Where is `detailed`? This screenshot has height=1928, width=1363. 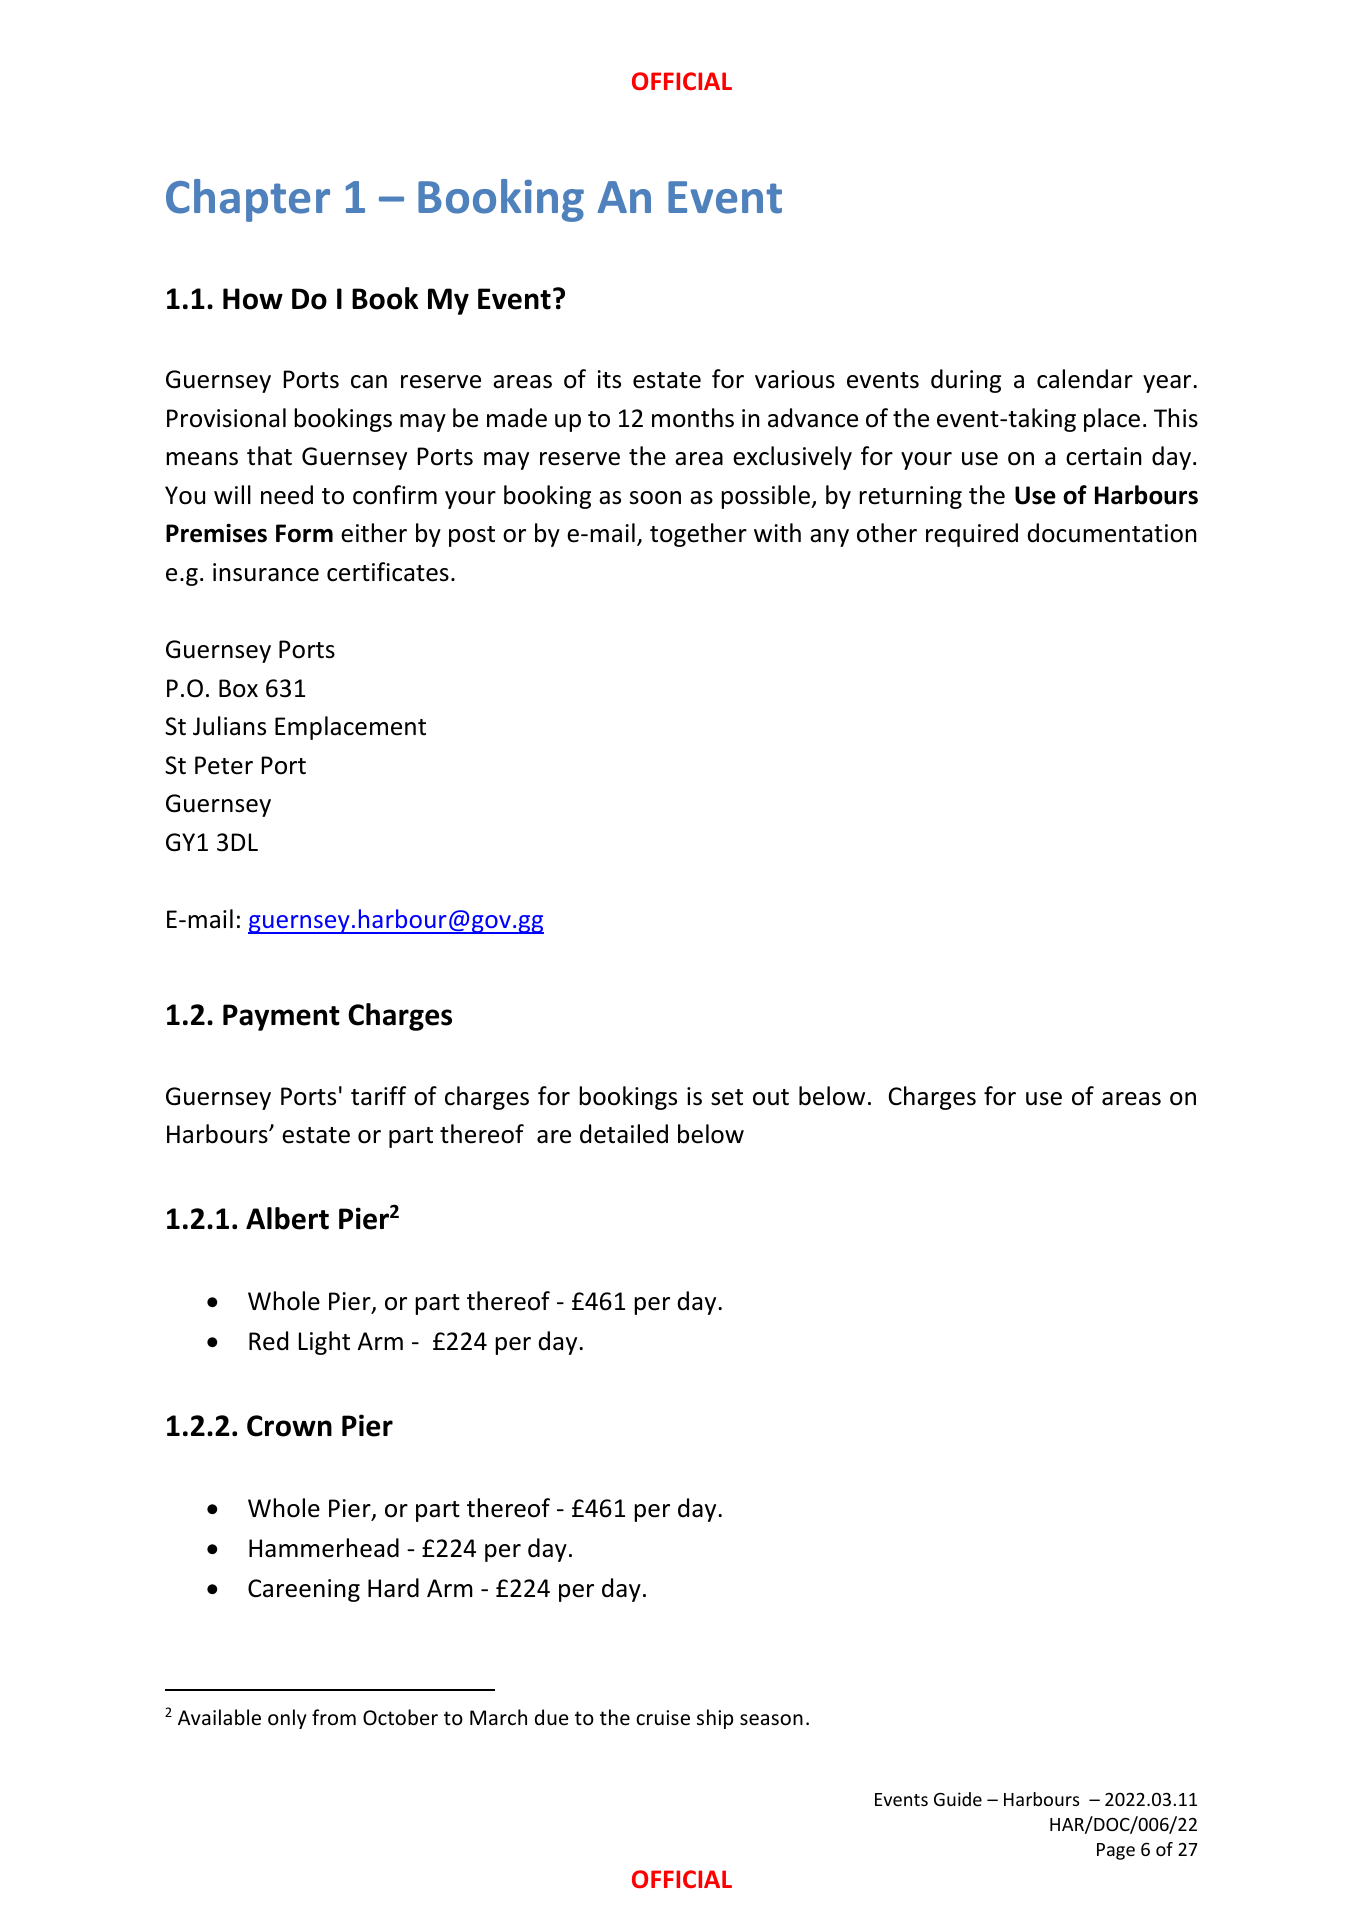
detailed is located at coordinates (624, 1134).
